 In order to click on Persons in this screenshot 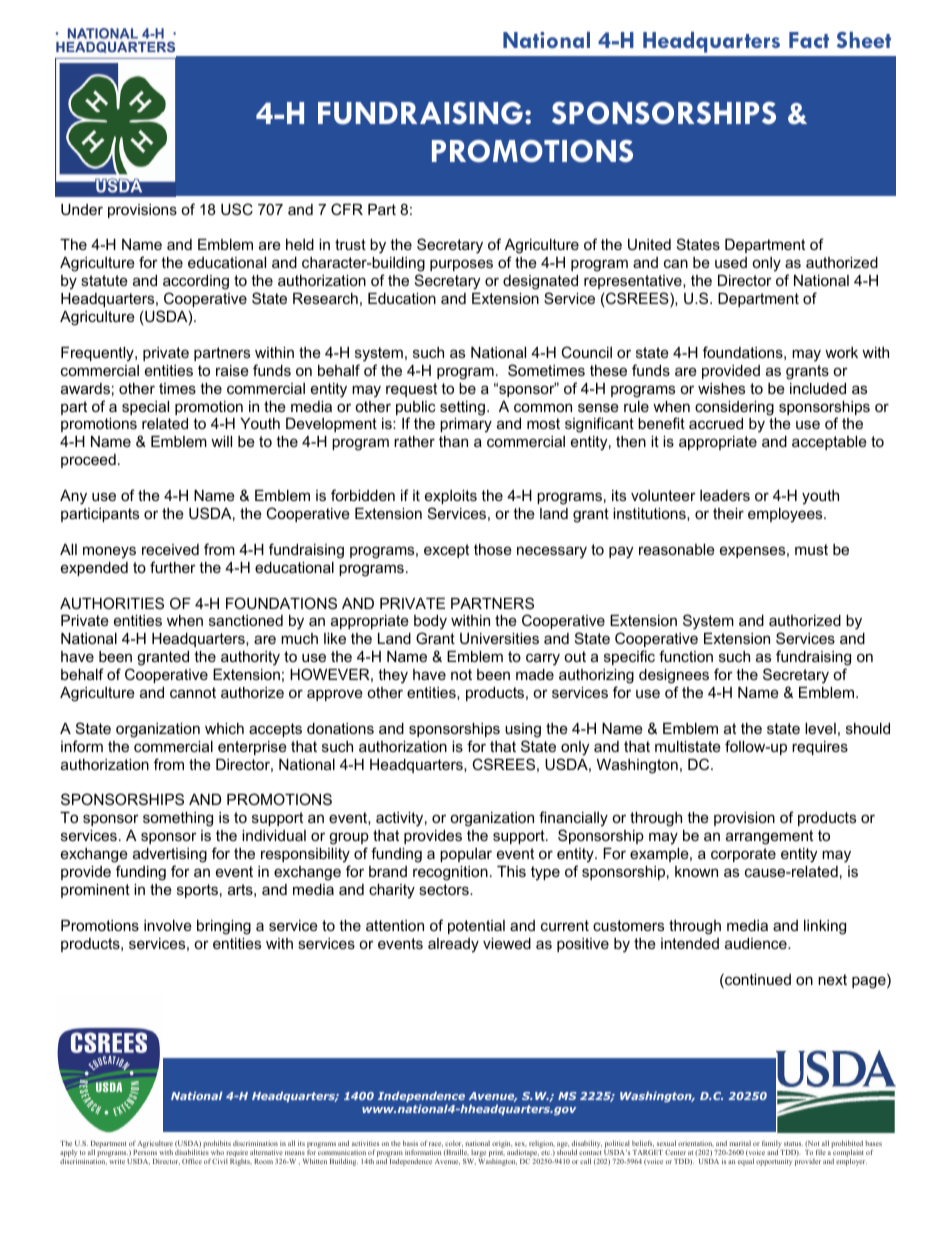, I will do `click(145, 1152)`.
